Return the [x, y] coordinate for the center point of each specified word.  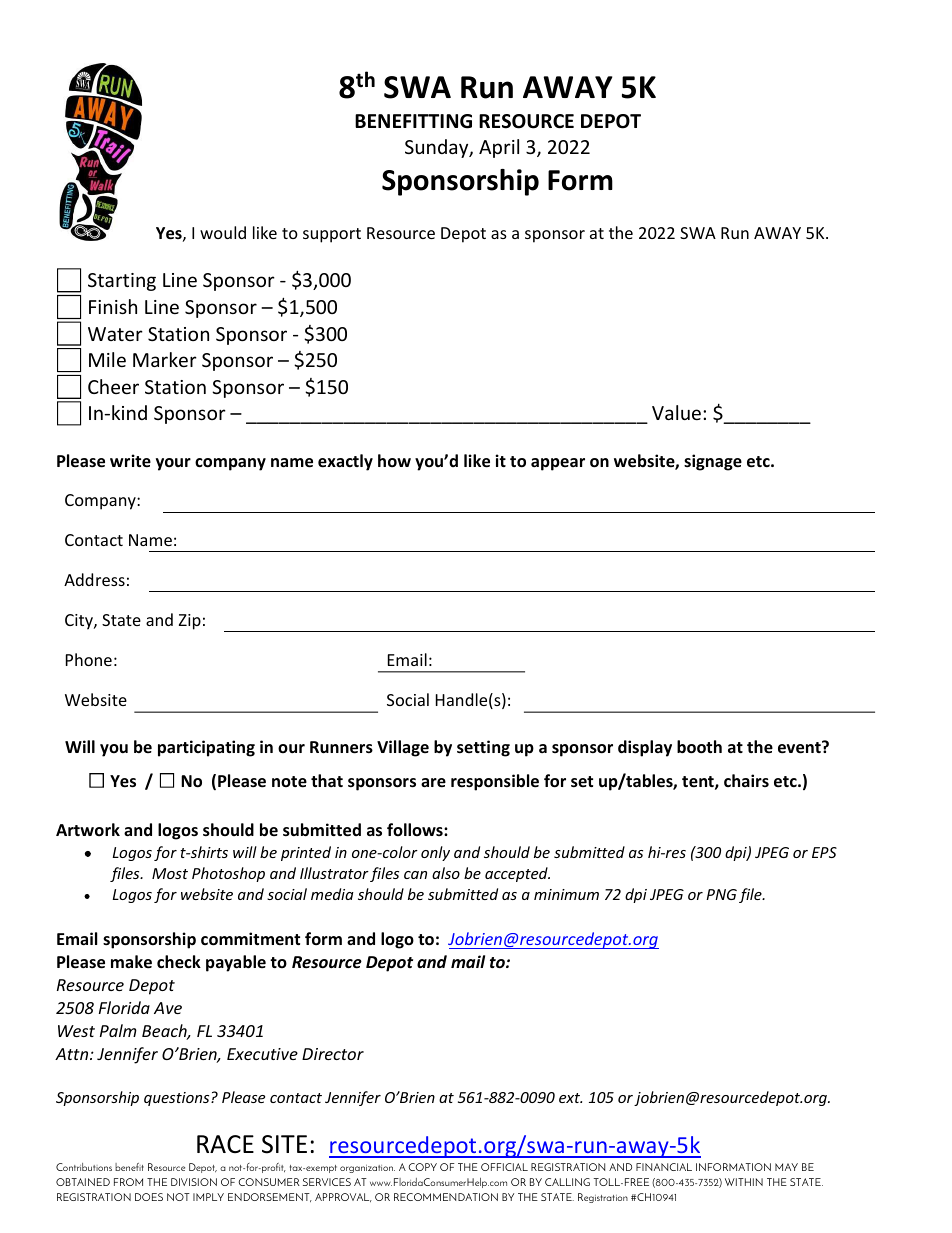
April [499, 148]
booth [699, 747]
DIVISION [194, 1182]
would [223, 232]
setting [483, 748]
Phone [89, 659]
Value [676, 412]
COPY [423, 1167]
